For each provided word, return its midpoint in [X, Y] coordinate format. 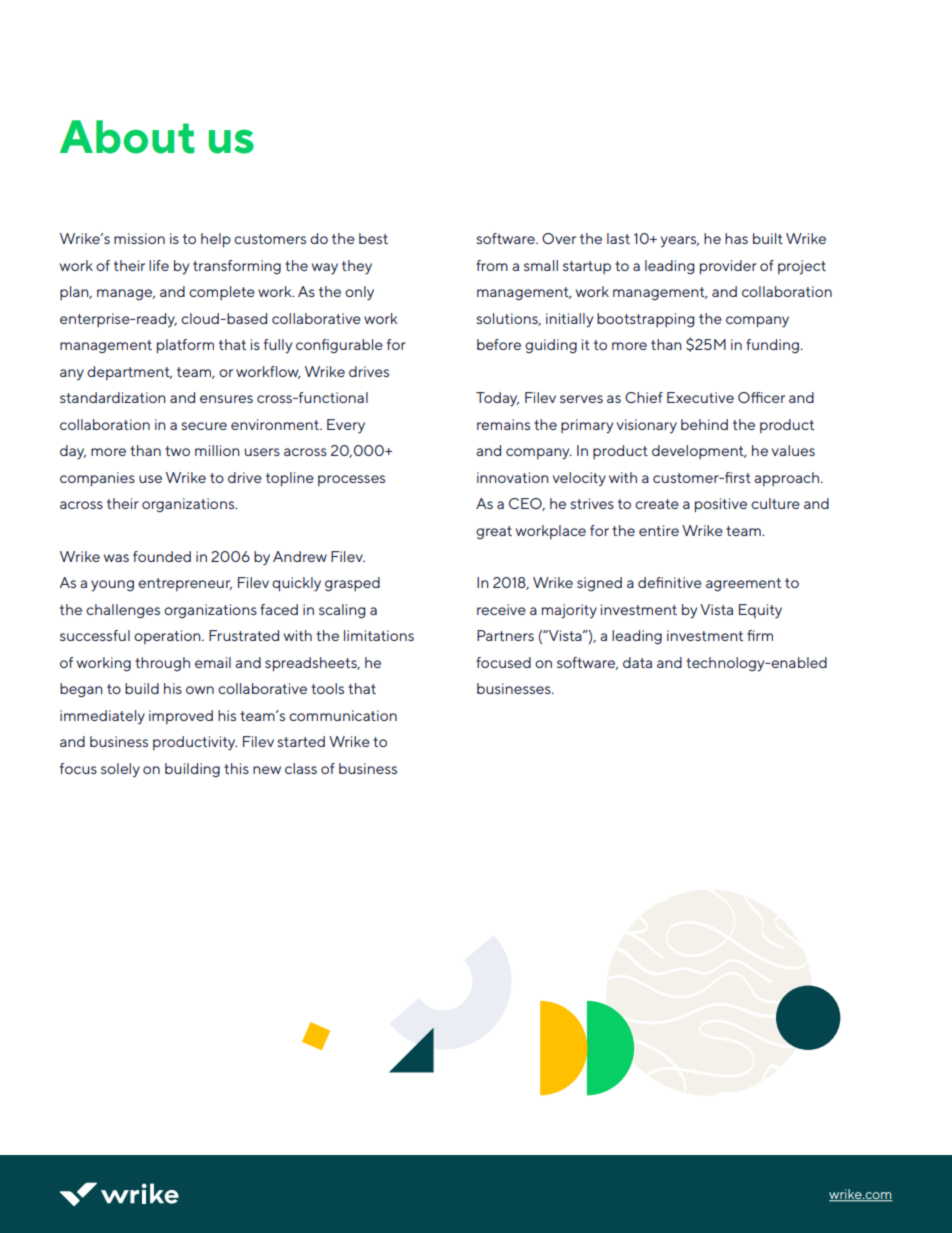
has [736, 238]
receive [501, 609]
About [127, 137]
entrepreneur [185, 584]
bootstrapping [646, 320]
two [177, 451]
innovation [513, 477]
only [359, 293]
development [699, 452]
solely [120, 770]
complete [222, 293]
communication [343, 715]
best [373, 238]
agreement [743, 585]
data [637, 662]
